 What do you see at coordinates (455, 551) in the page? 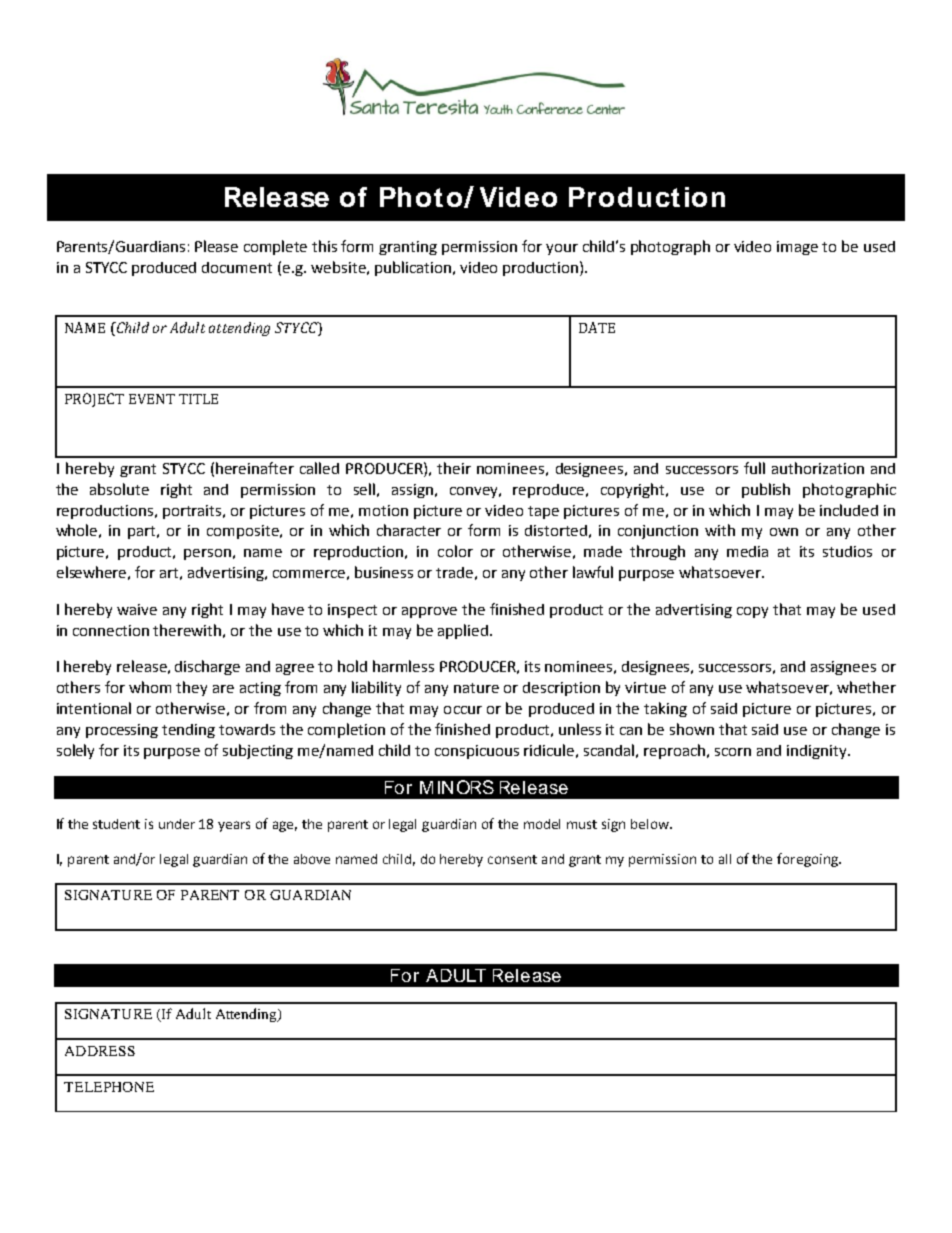
I see `color` at bounding box center [455, 551].
